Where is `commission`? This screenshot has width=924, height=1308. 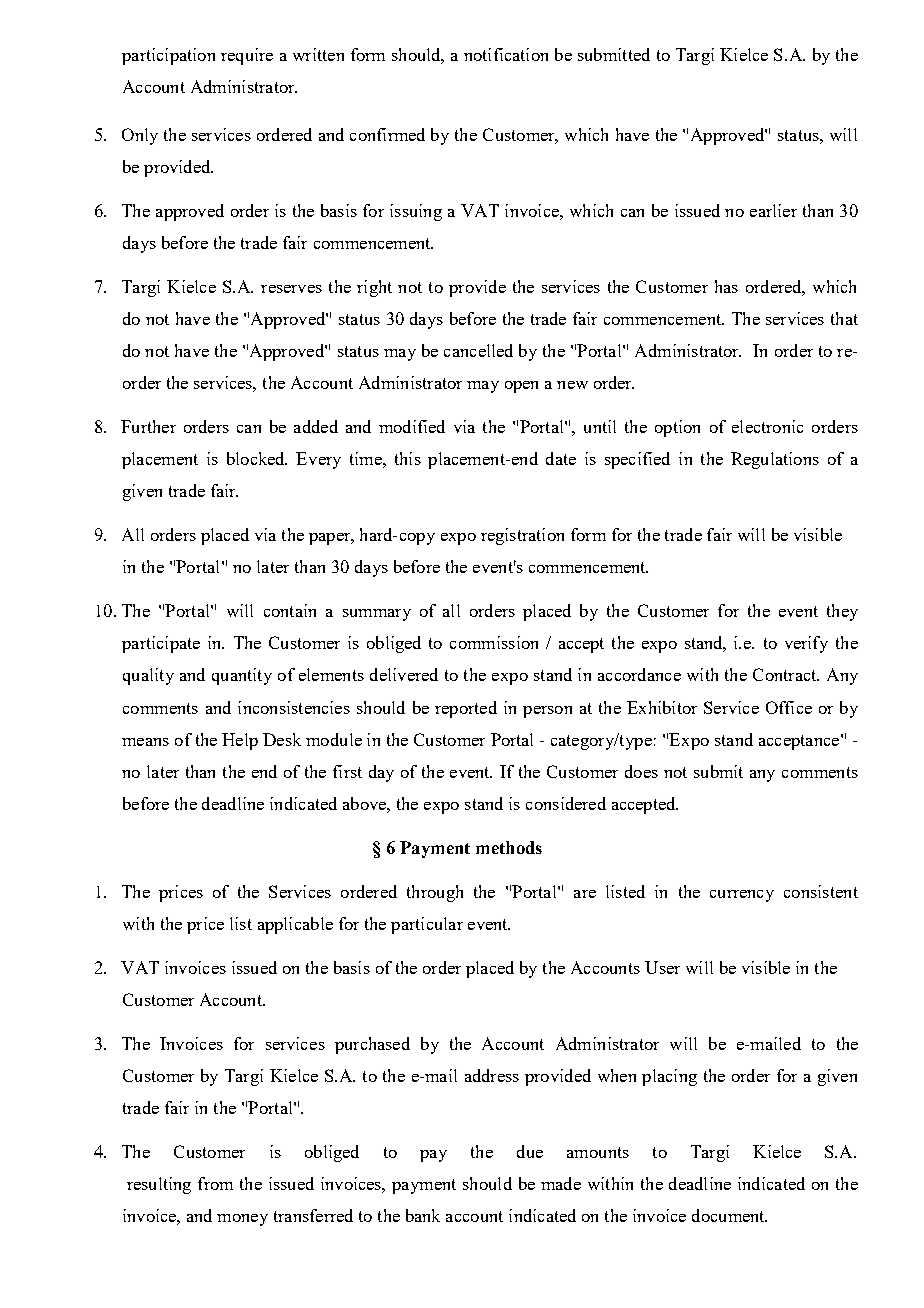
commission is located at coordinates (494, 642).
